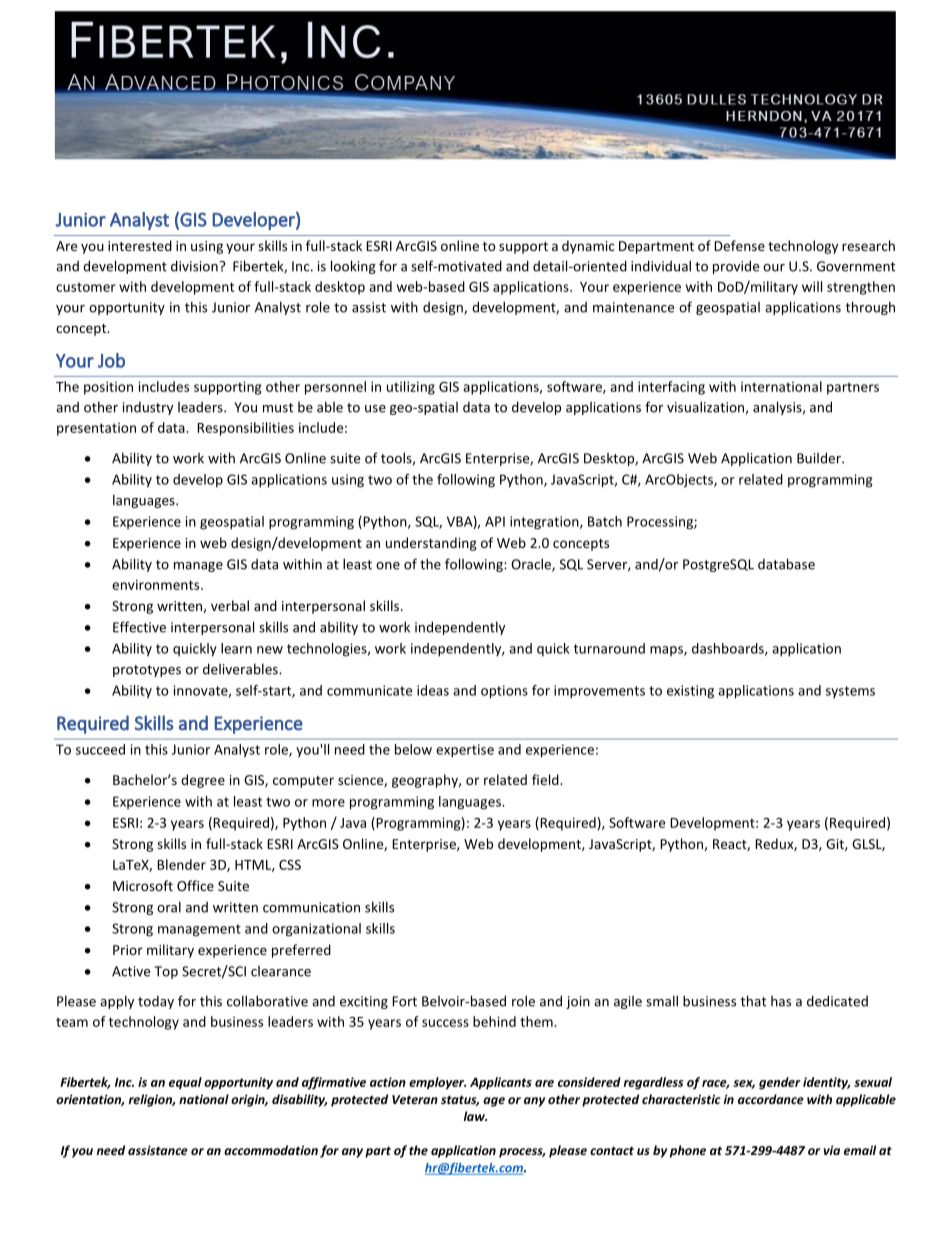 This page has width=952, height=1233. I want to click on API, so click(495, 521).
